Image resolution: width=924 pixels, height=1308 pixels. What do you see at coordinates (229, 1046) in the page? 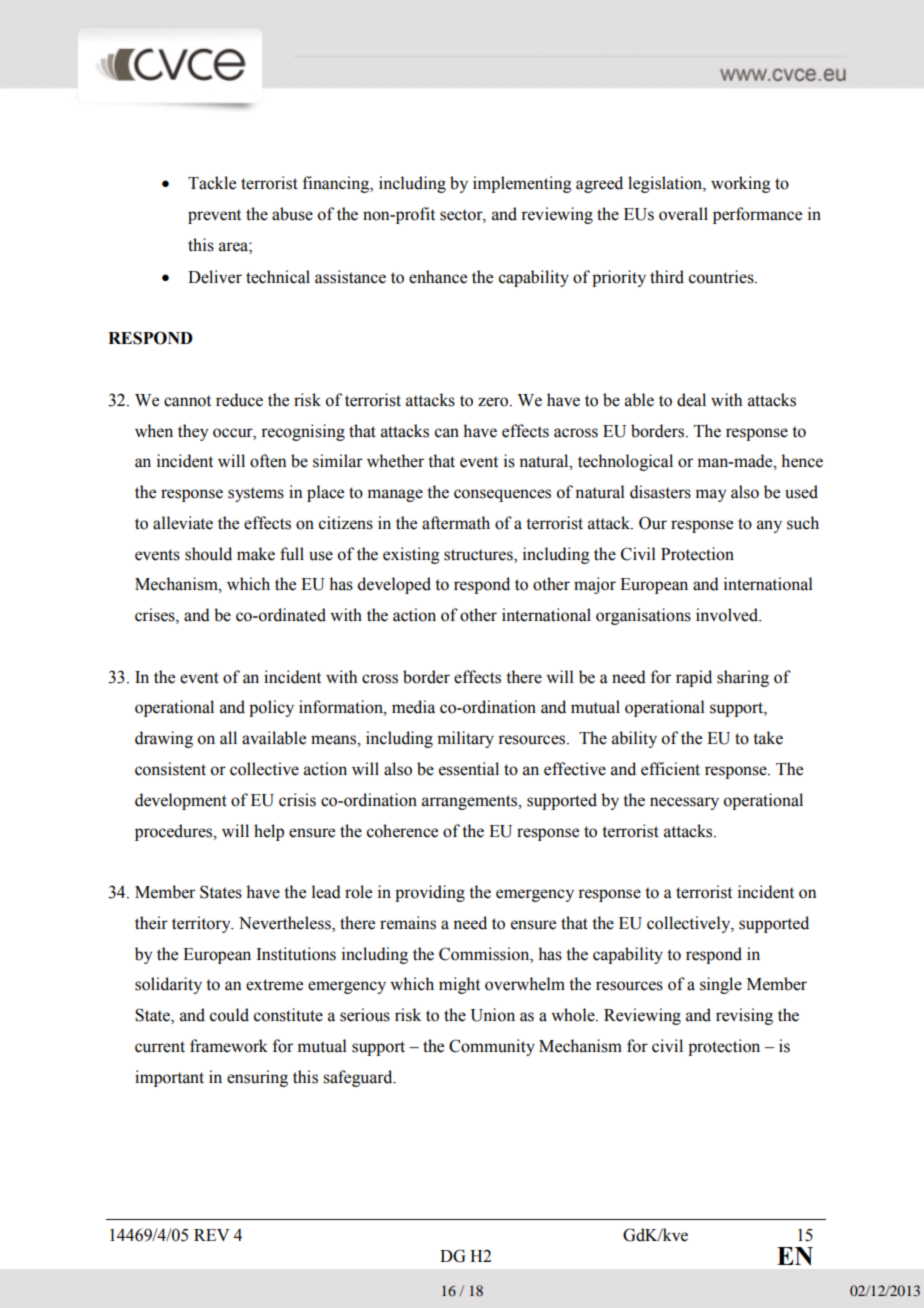
I see `framework` at bounding box center [229, 1046].
